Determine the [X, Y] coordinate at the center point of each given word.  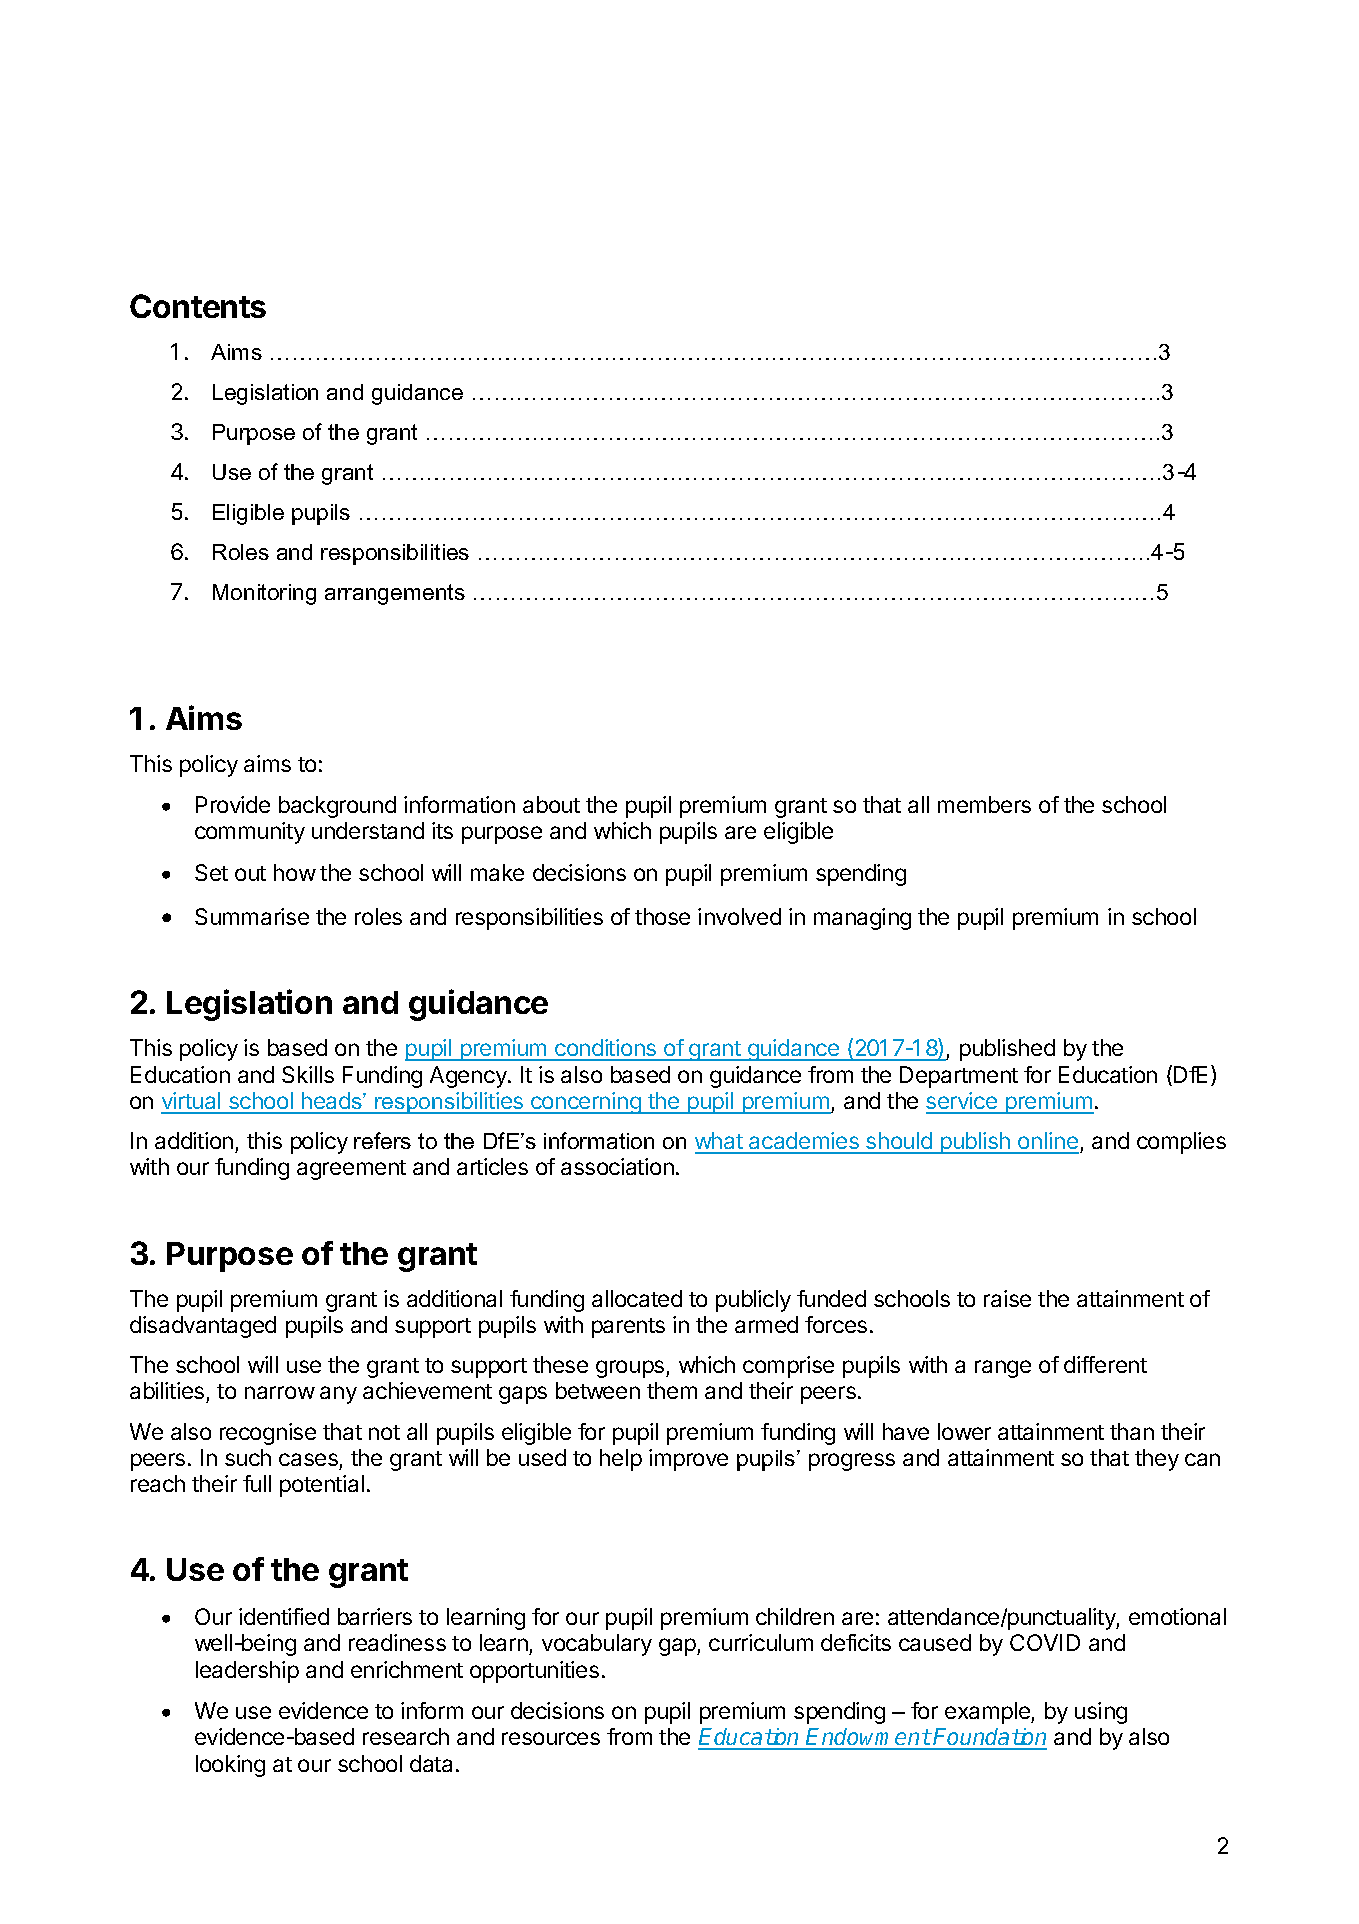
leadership [247, 1672]
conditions [606, 1049]
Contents [198, 306]
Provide [233, 804]
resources [551, 1738]
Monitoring [264, 594]
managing [862, 919]
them [672, 1390]
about [551, 804]
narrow [280, 1392]
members [984, 804]
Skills [308, 1074]
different [1105, 1364]
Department [959, 1077]
